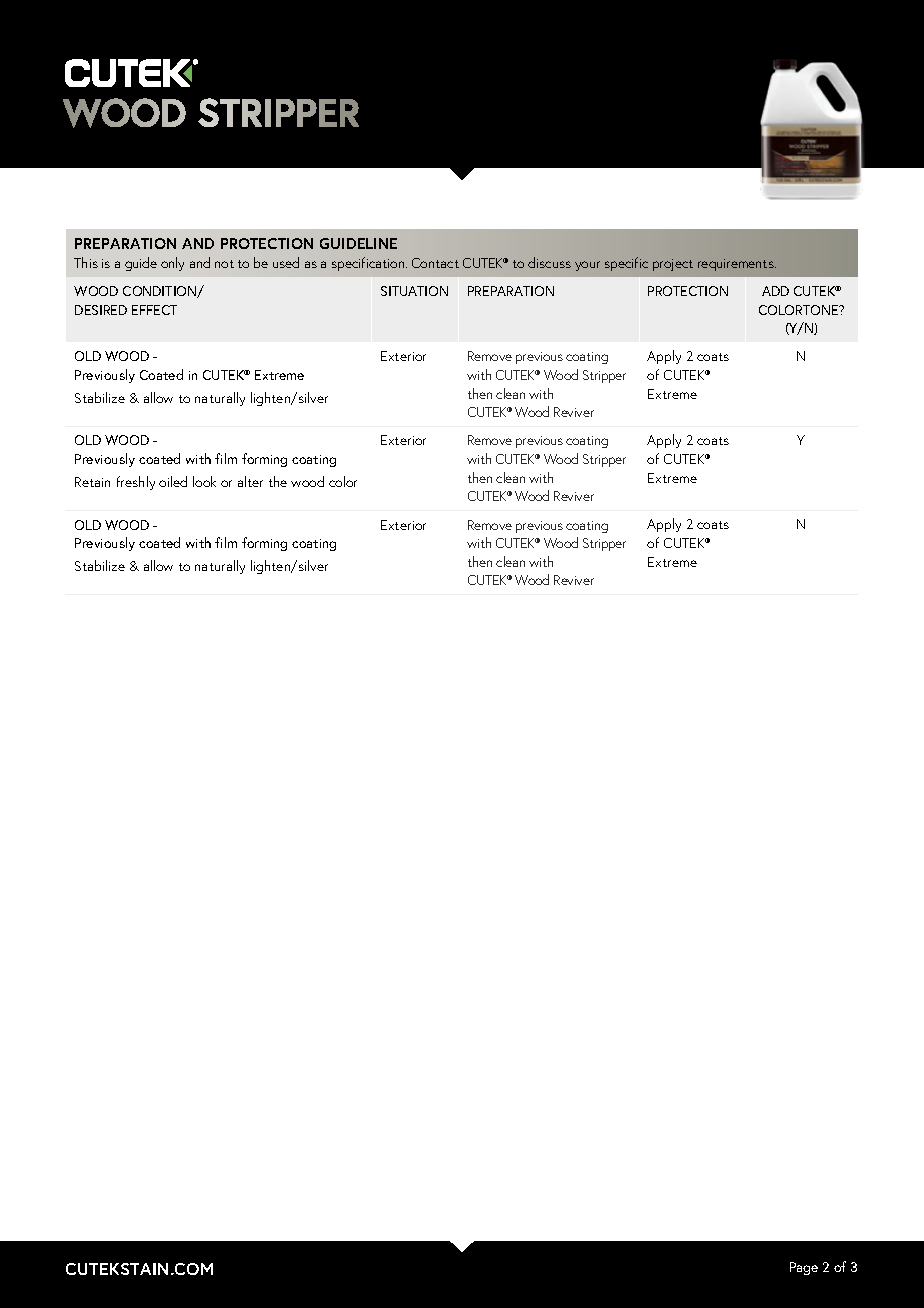  Describe the element at coordinates (204, 481) in the document. I see `look` at that location.
